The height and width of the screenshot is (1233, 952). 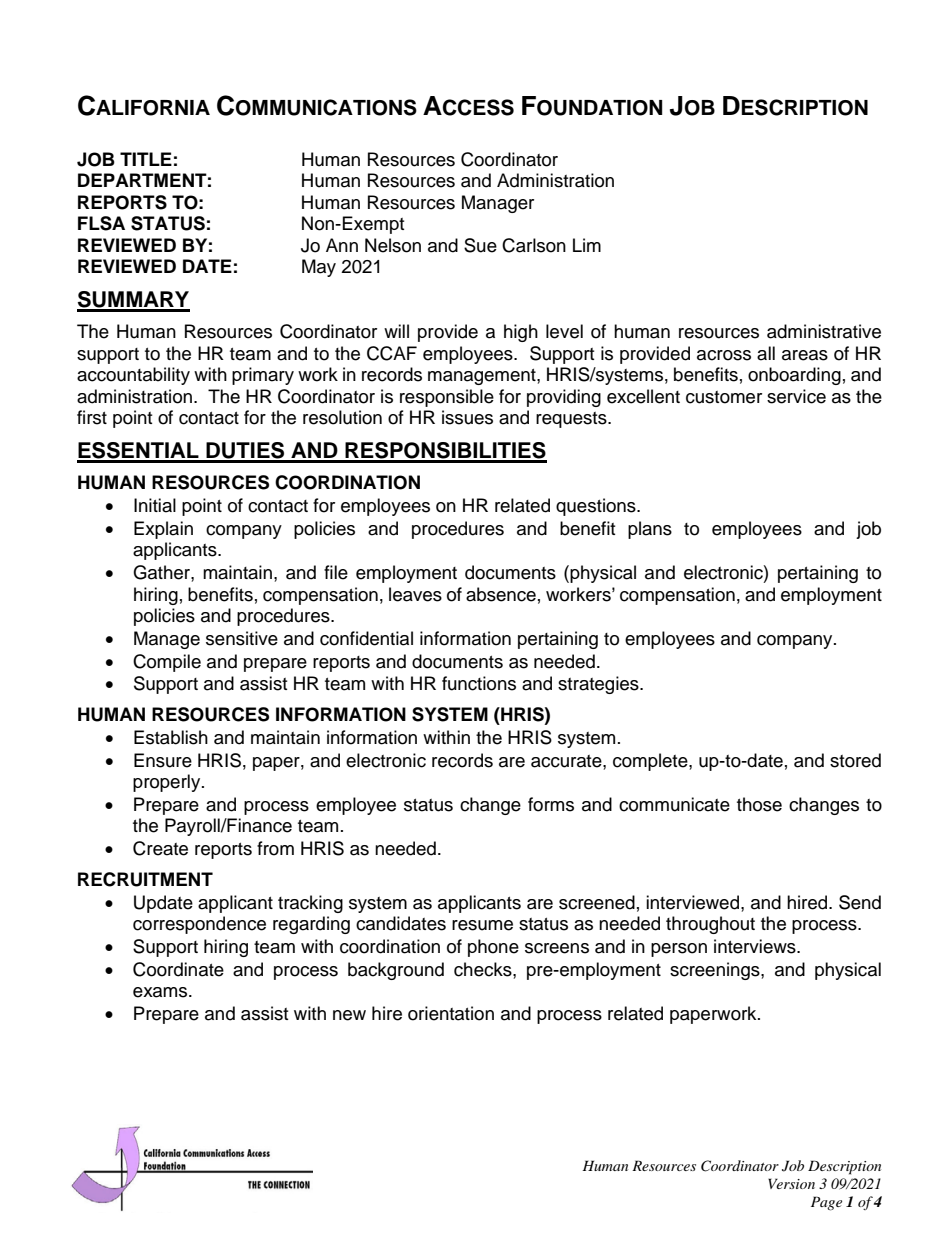 I want to click on TITLE, so click(x=146, y=159).
